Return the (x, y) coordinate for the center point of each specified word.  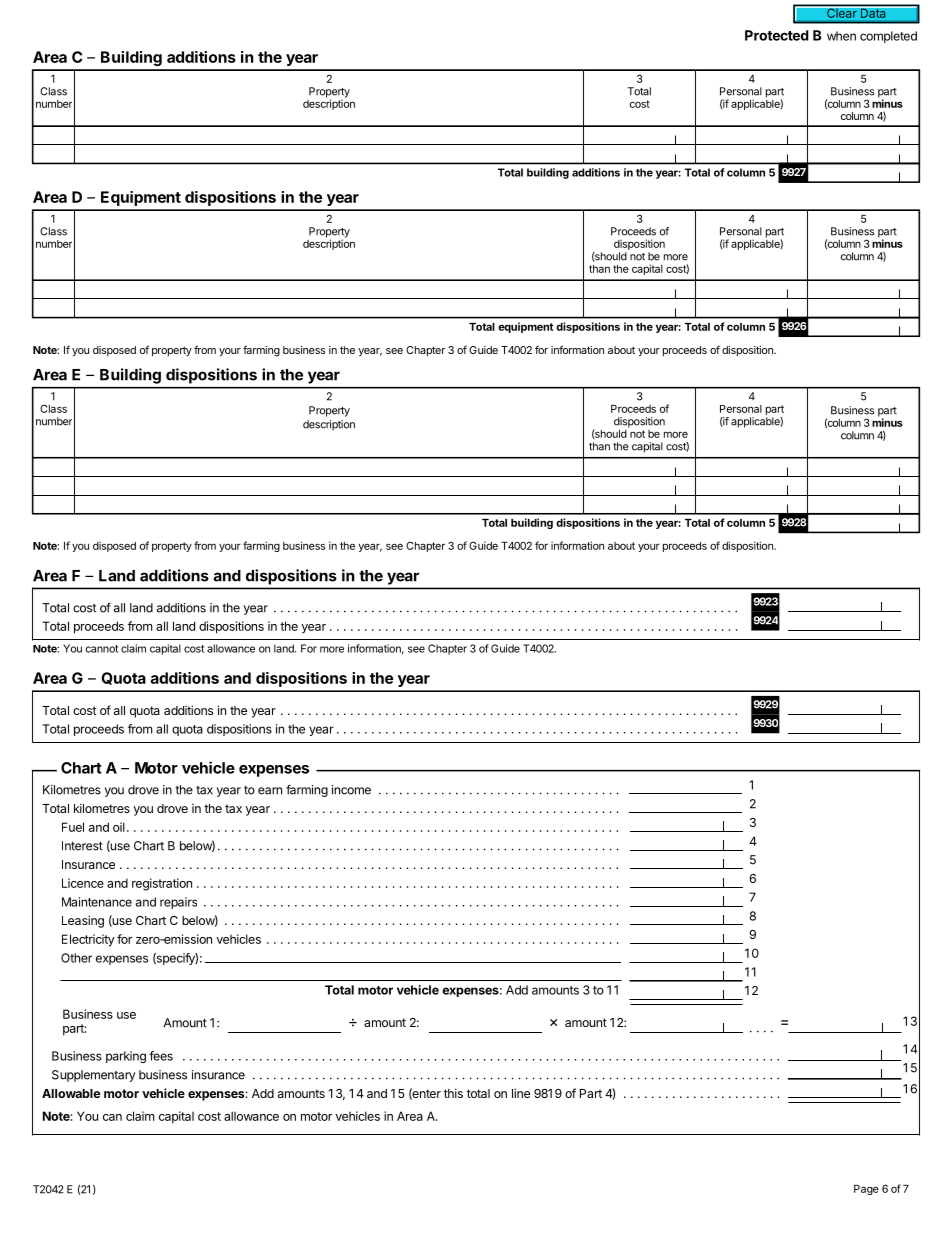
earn (270, 791)
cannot (102, 649)
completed (888, 37)
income (351, 790)
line (521, 1093)
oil (119, 827)
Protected (777, 35)
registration (162, 884)
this (453, 1093)
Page (866, 1190)
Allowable (71, 1093)
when (841, 36)
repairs (178, 903)
